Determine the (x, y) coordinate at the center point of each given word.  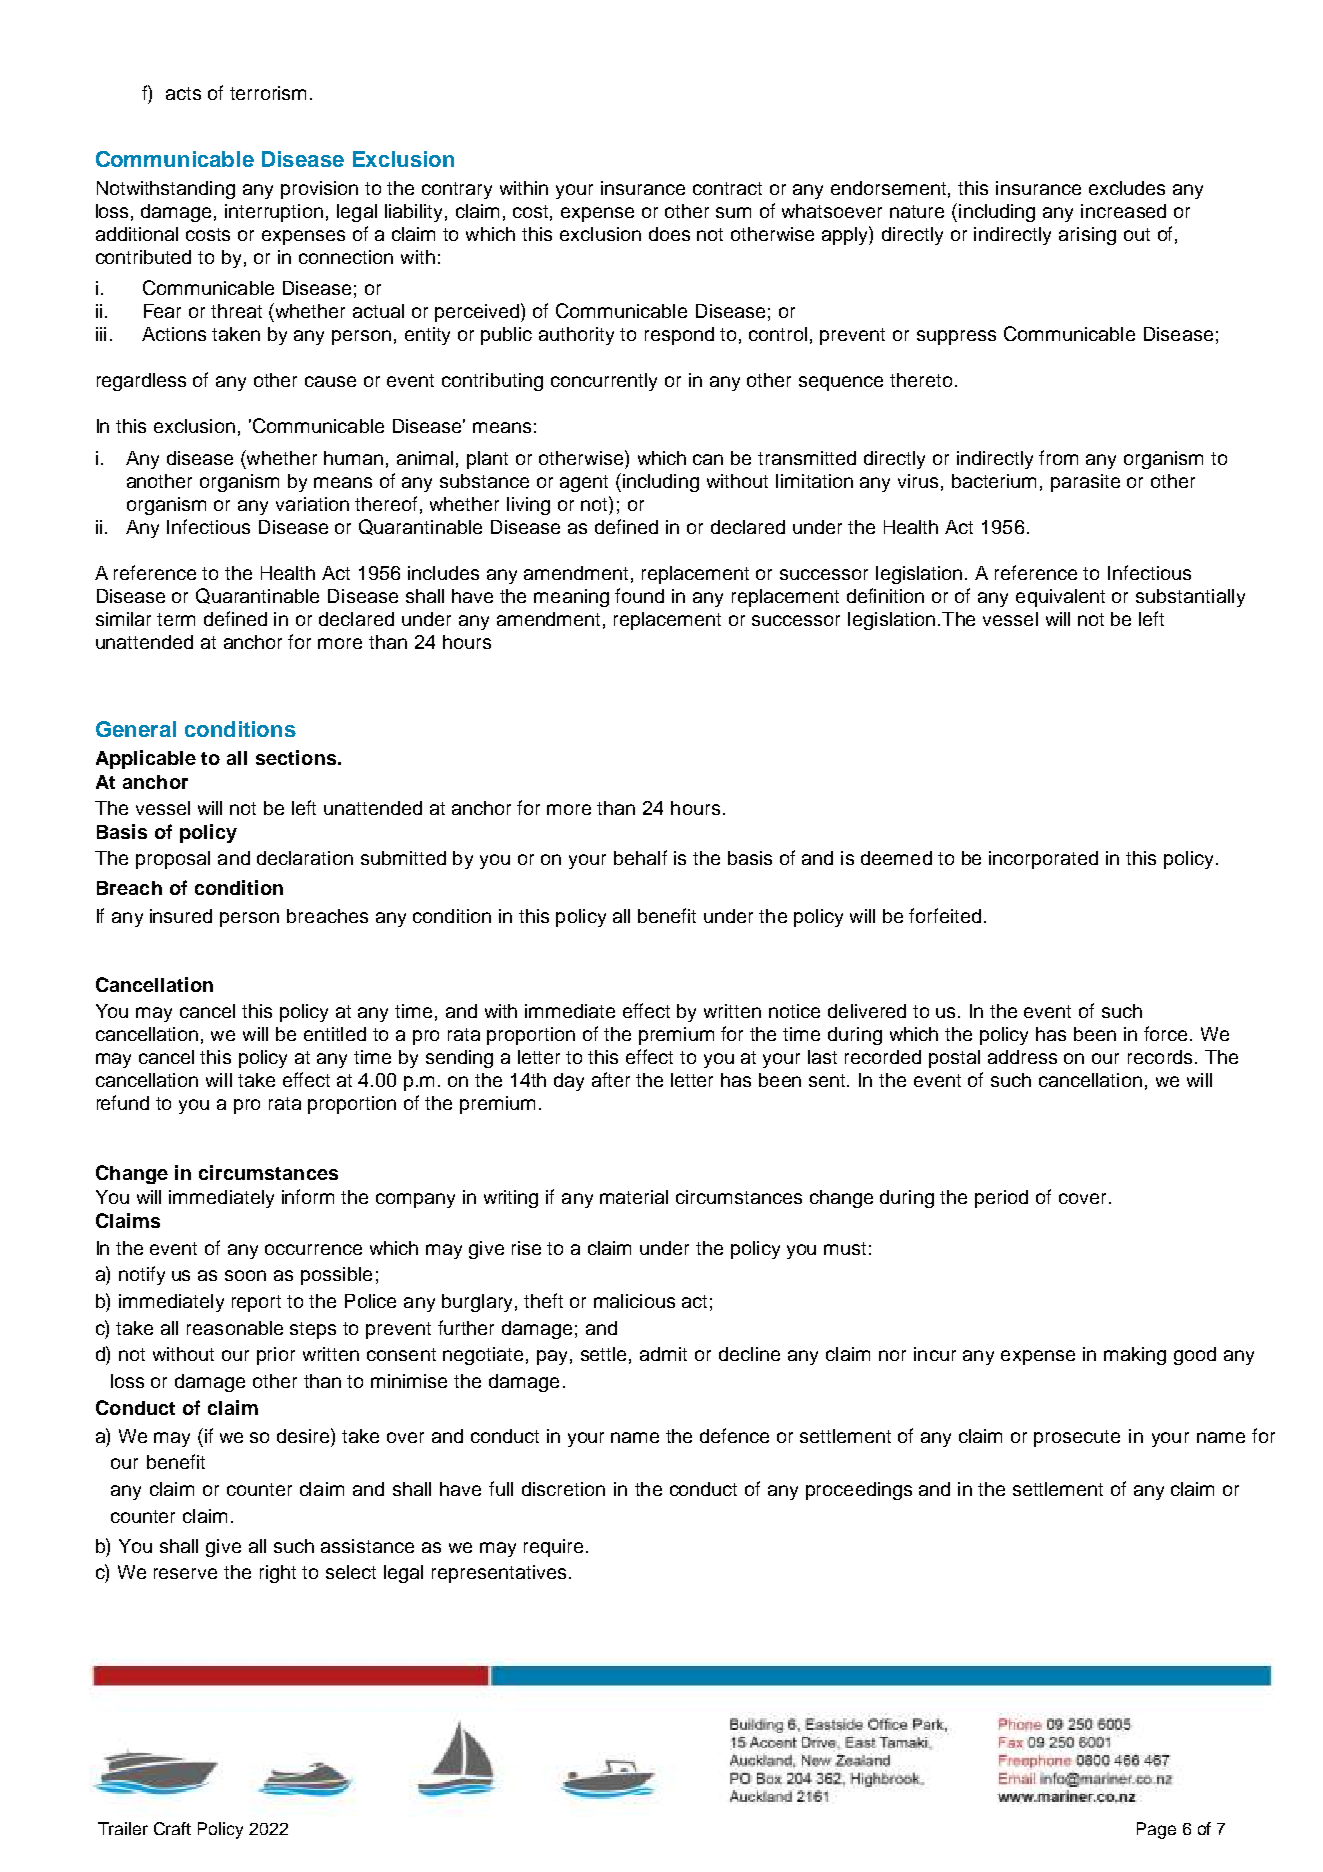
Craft (172, 1828)
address (1022, 1057)
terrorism (268, 93)
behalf (640, 857)
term (176, 619)
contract (727, 188)
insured (181, 916)
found (639, 595)
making (1135, 1356)
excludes (1127, 188)
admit (663, 1354)
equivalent (1060, 598)
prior (276, 1356)
